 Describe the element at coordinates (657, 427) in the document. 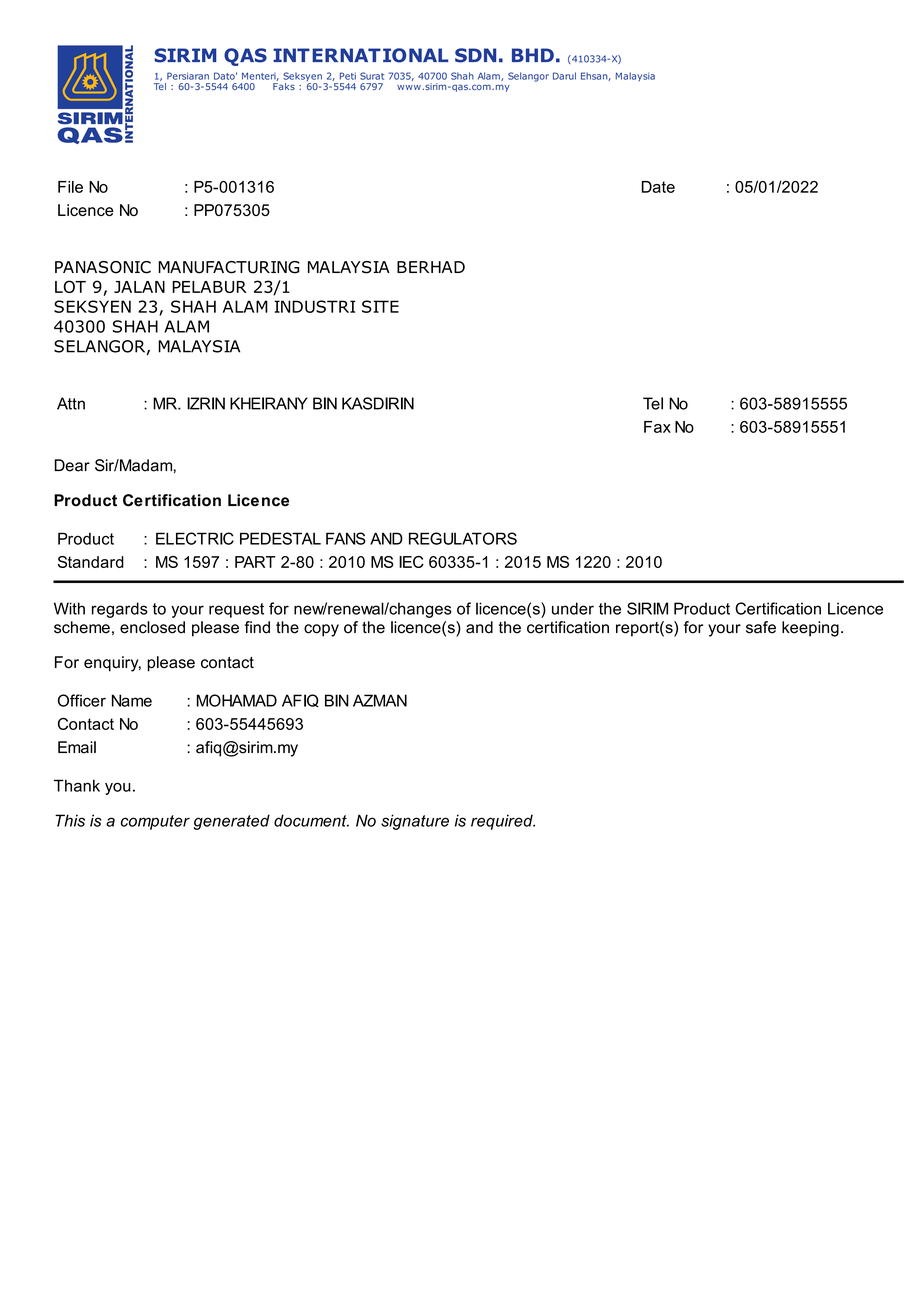

I see `Fax` at that location.
